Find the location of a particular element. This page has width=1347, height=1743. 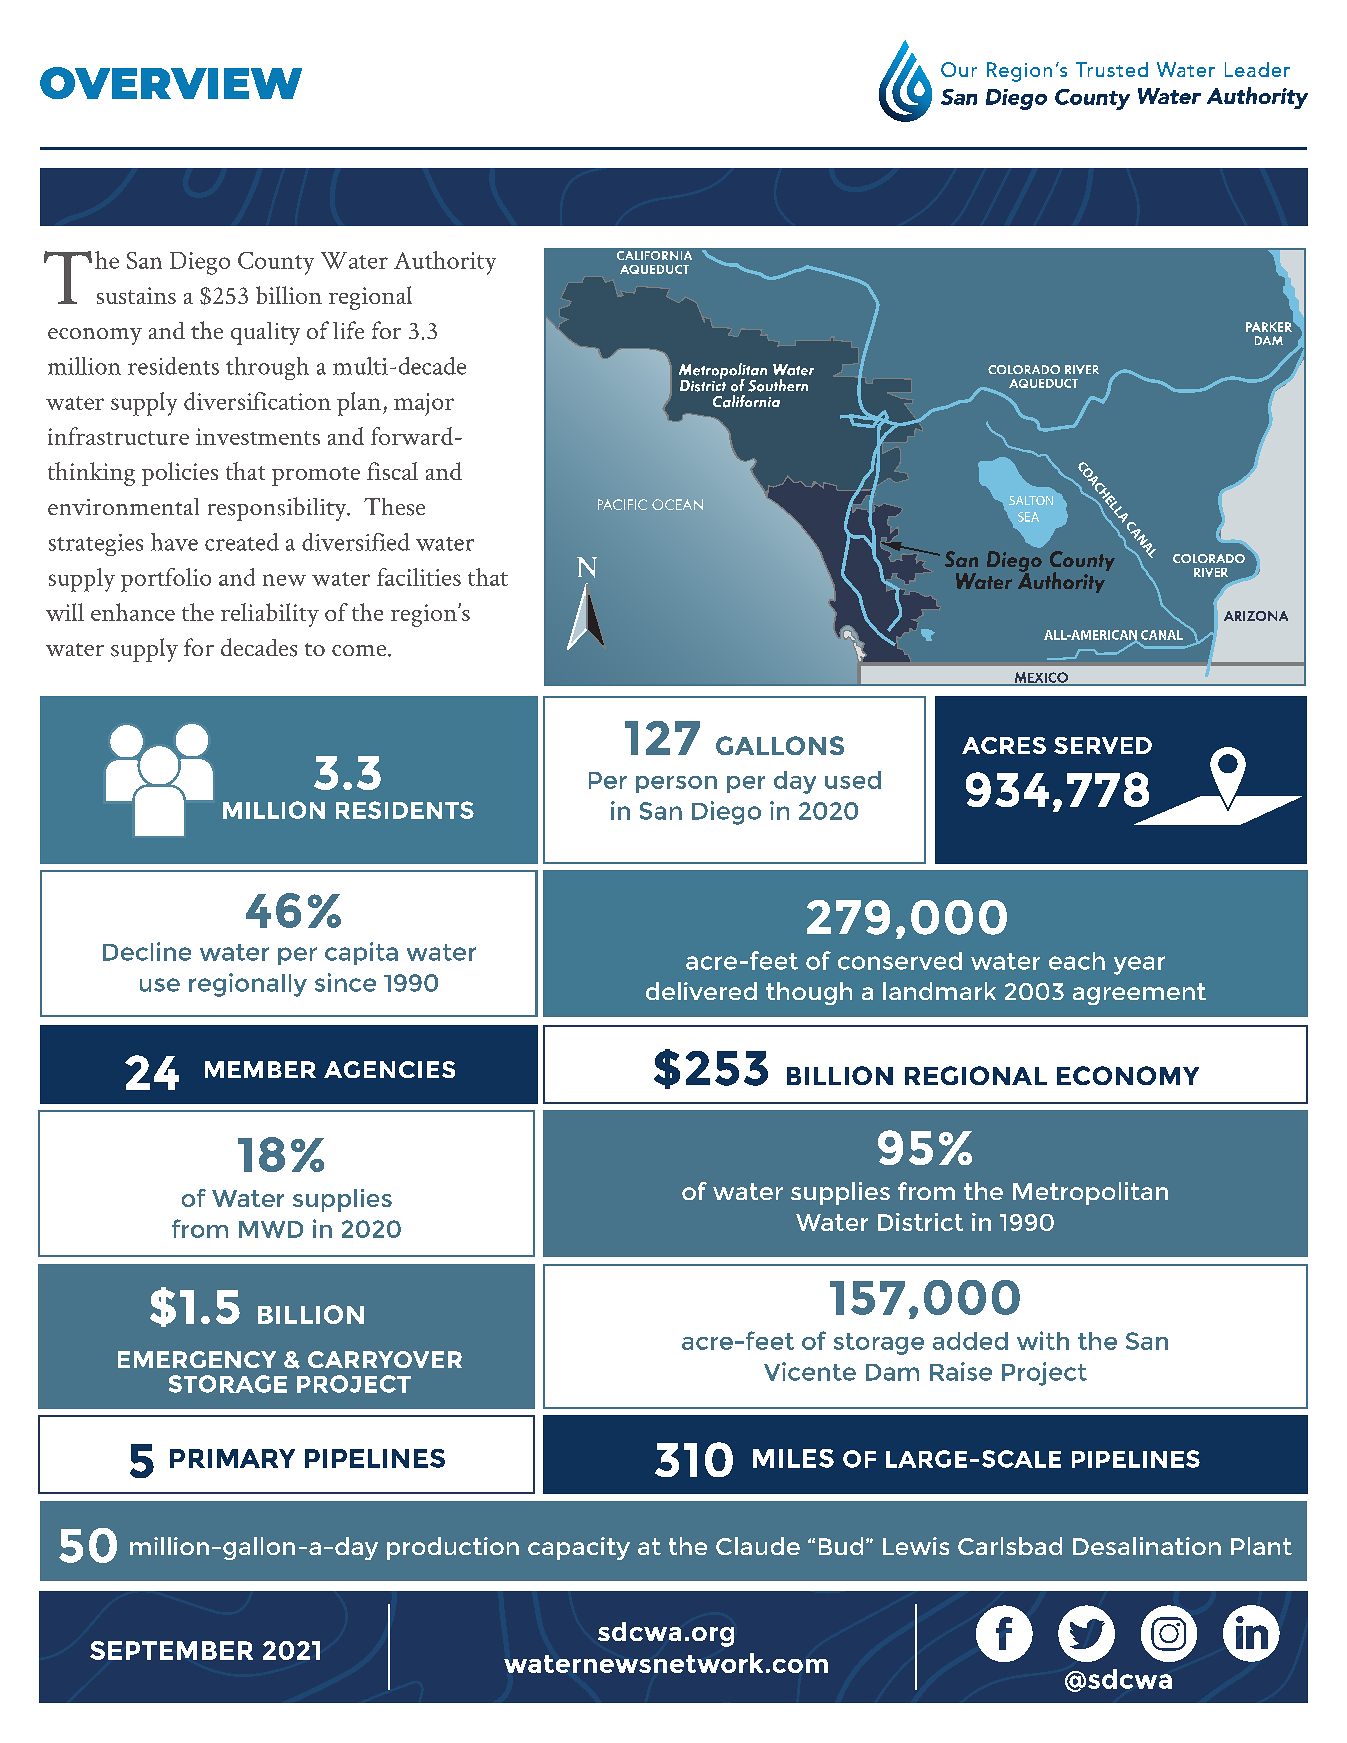

Decline is located at coordinates (147, 951).
